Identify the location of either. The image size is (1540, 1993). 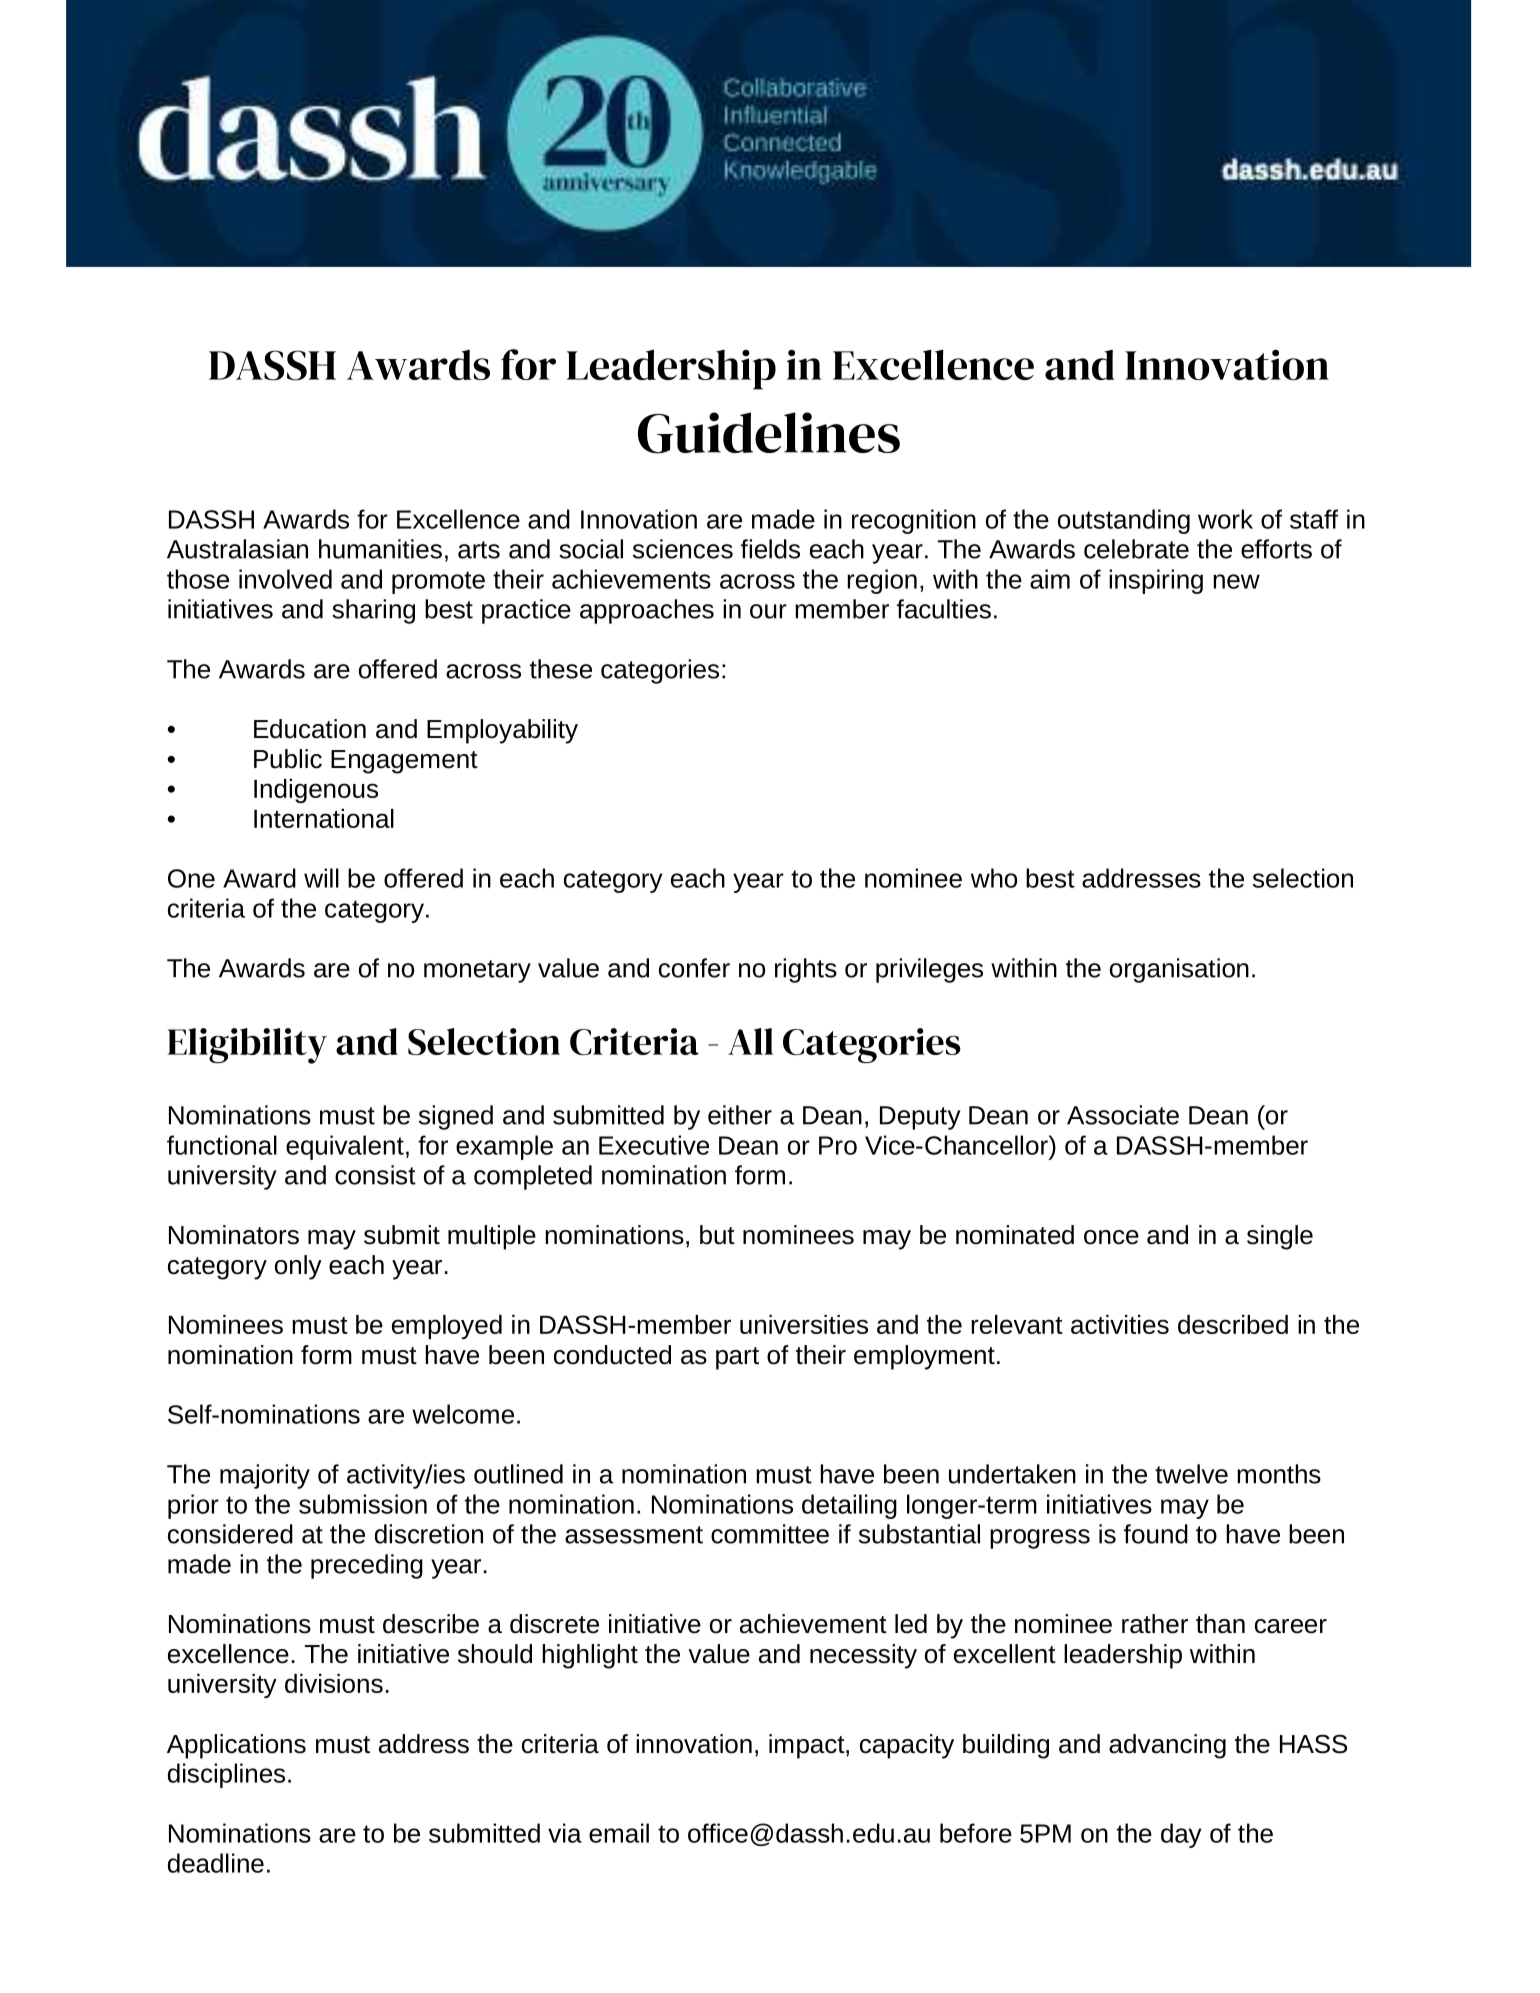
(740, 1115).
